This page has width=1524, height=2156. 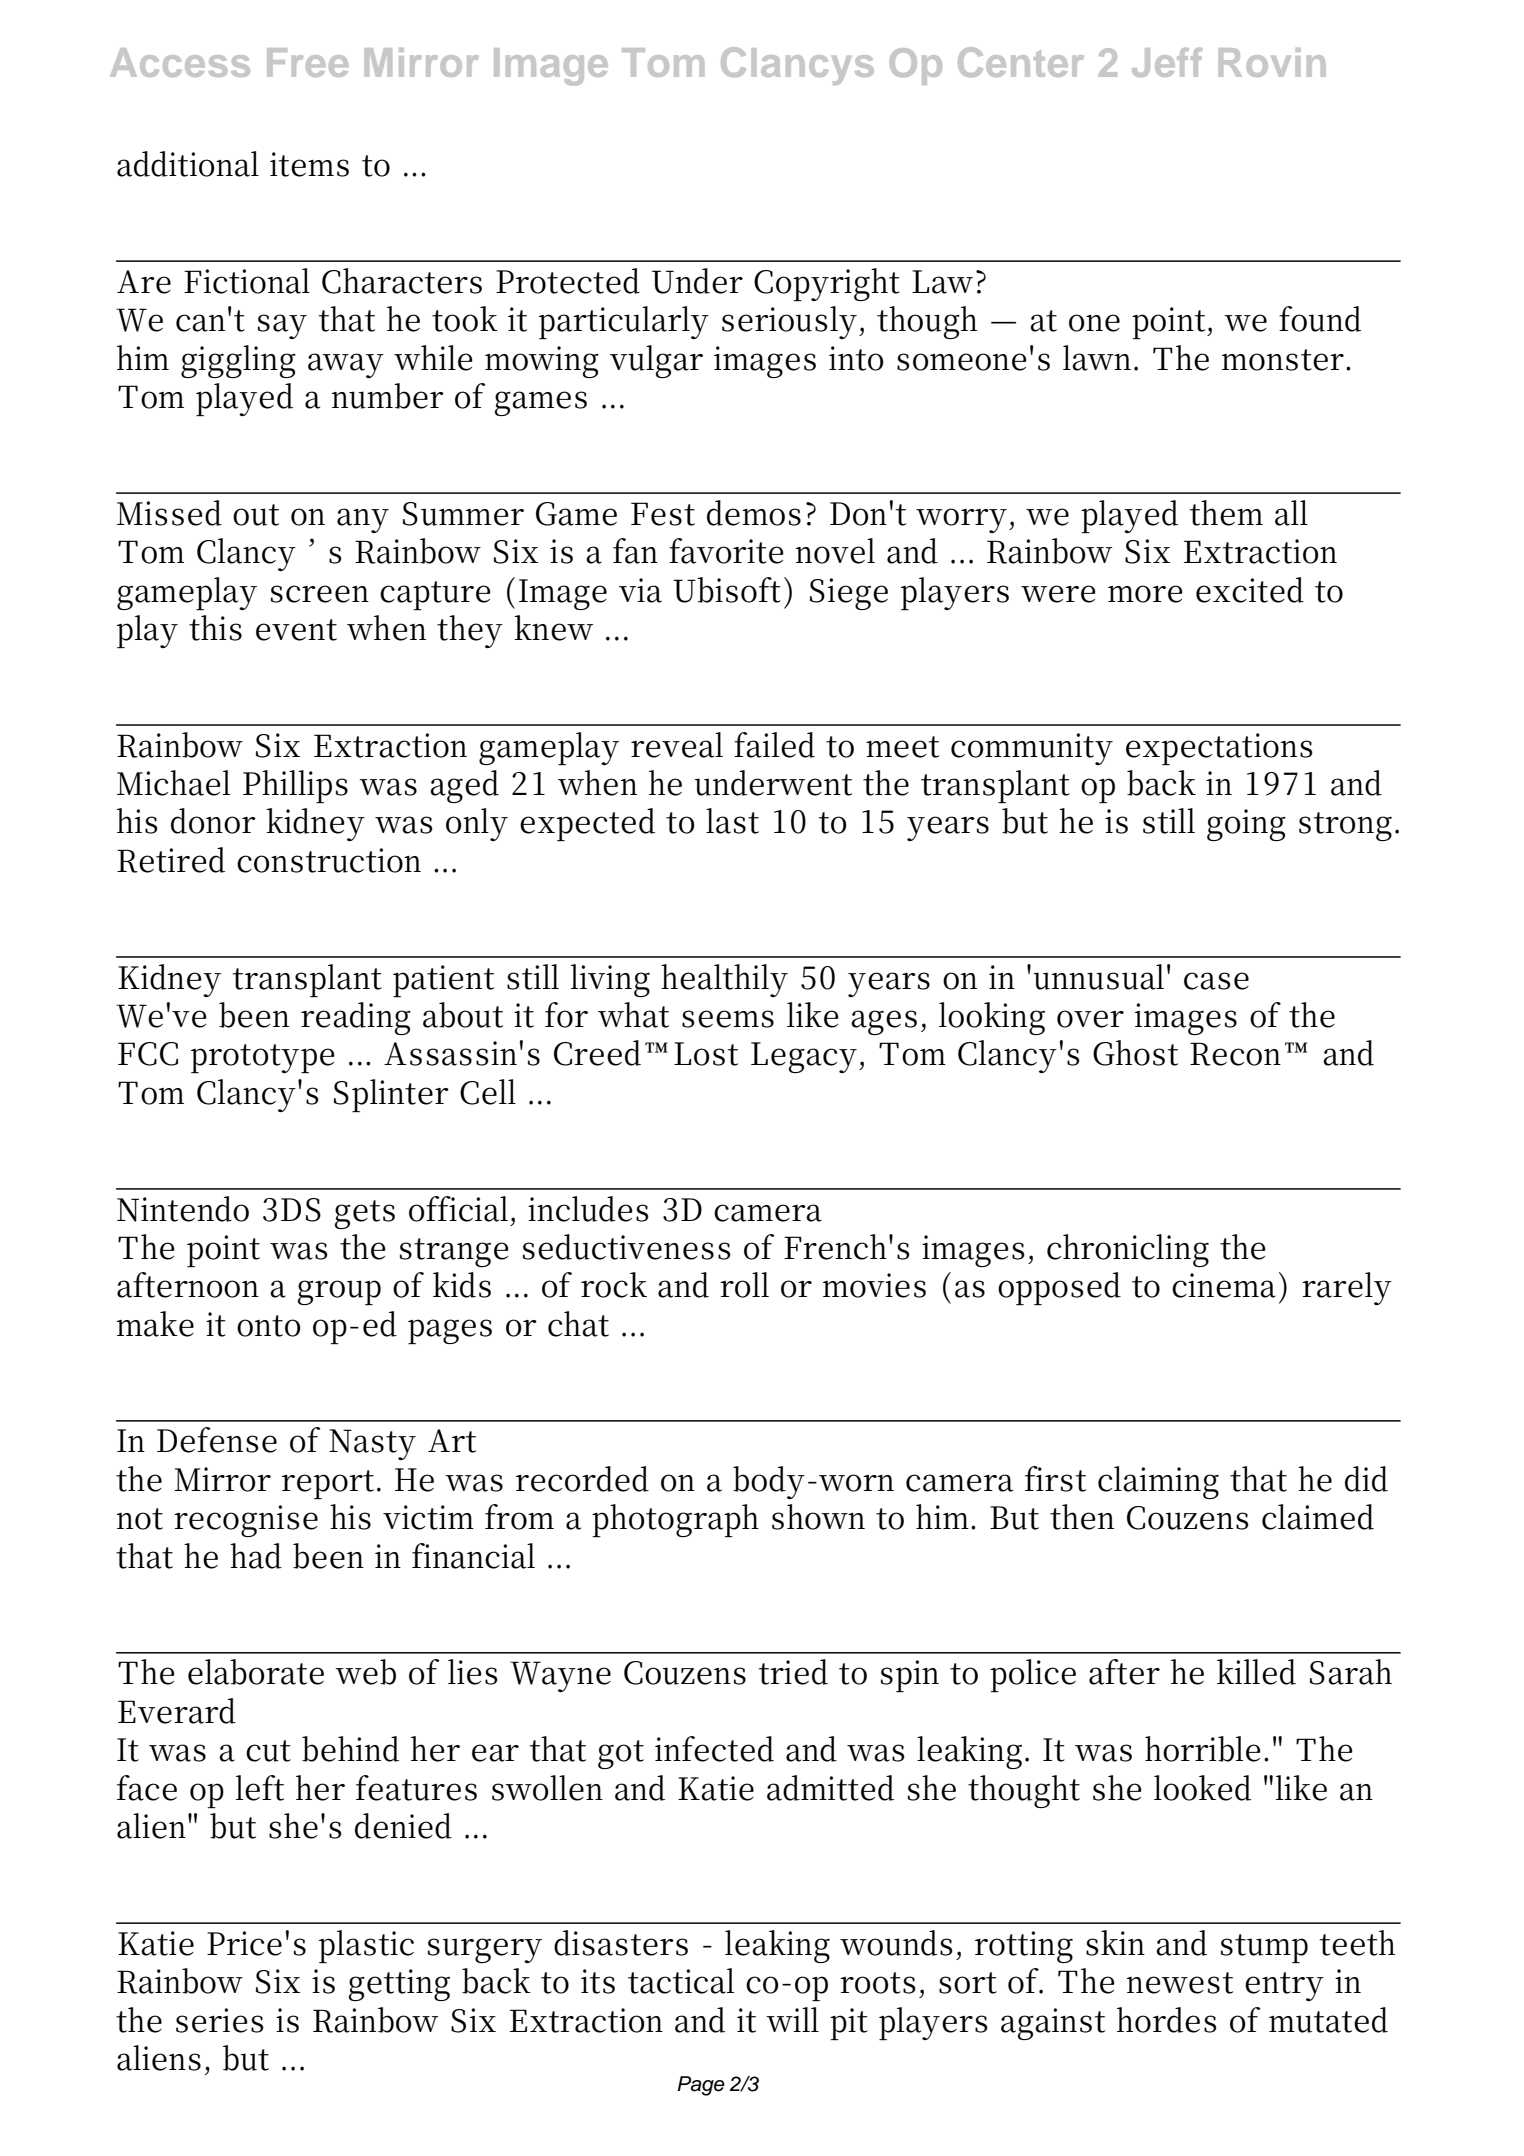 I want to click on tactical, so click(x=681, y=1981).
